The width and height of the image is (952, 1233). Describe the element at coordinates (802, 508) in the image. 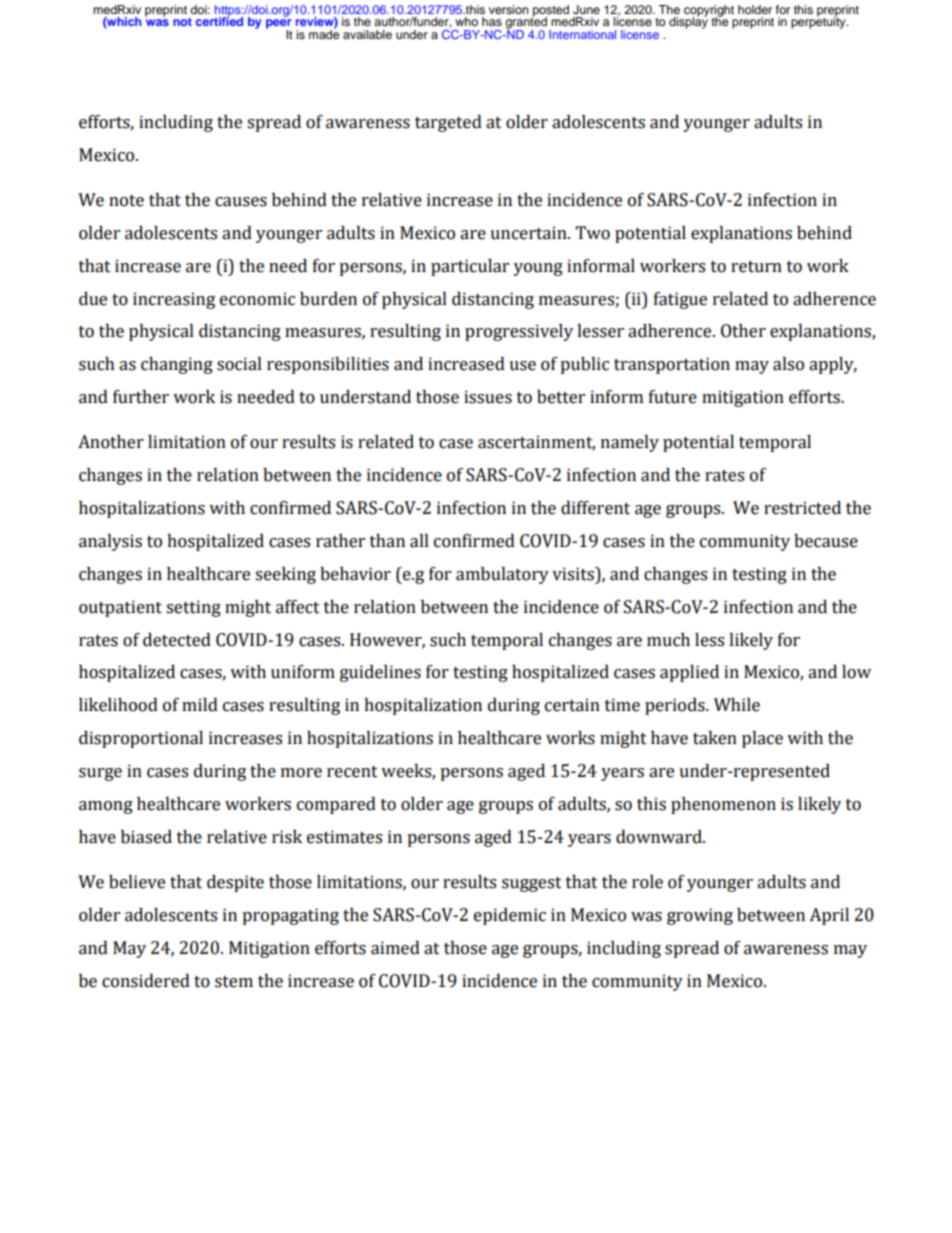

I see `restricted` at that location.
